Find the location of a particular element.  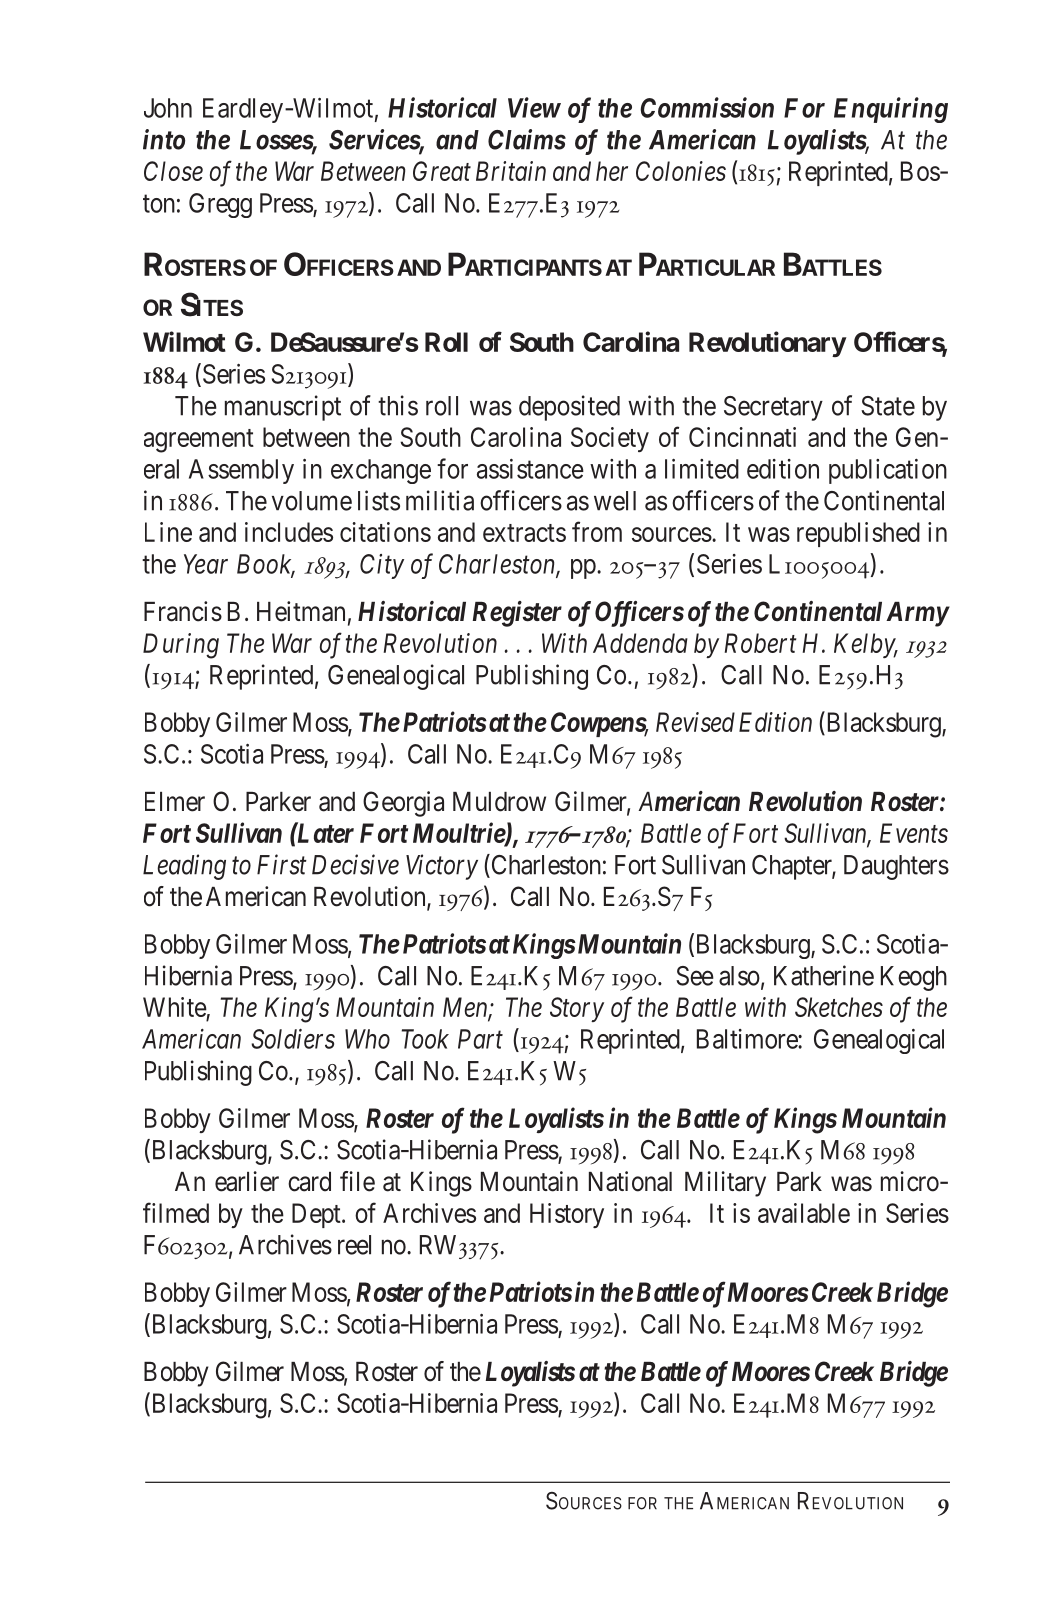

Close is located at coordinates (173, 171).
